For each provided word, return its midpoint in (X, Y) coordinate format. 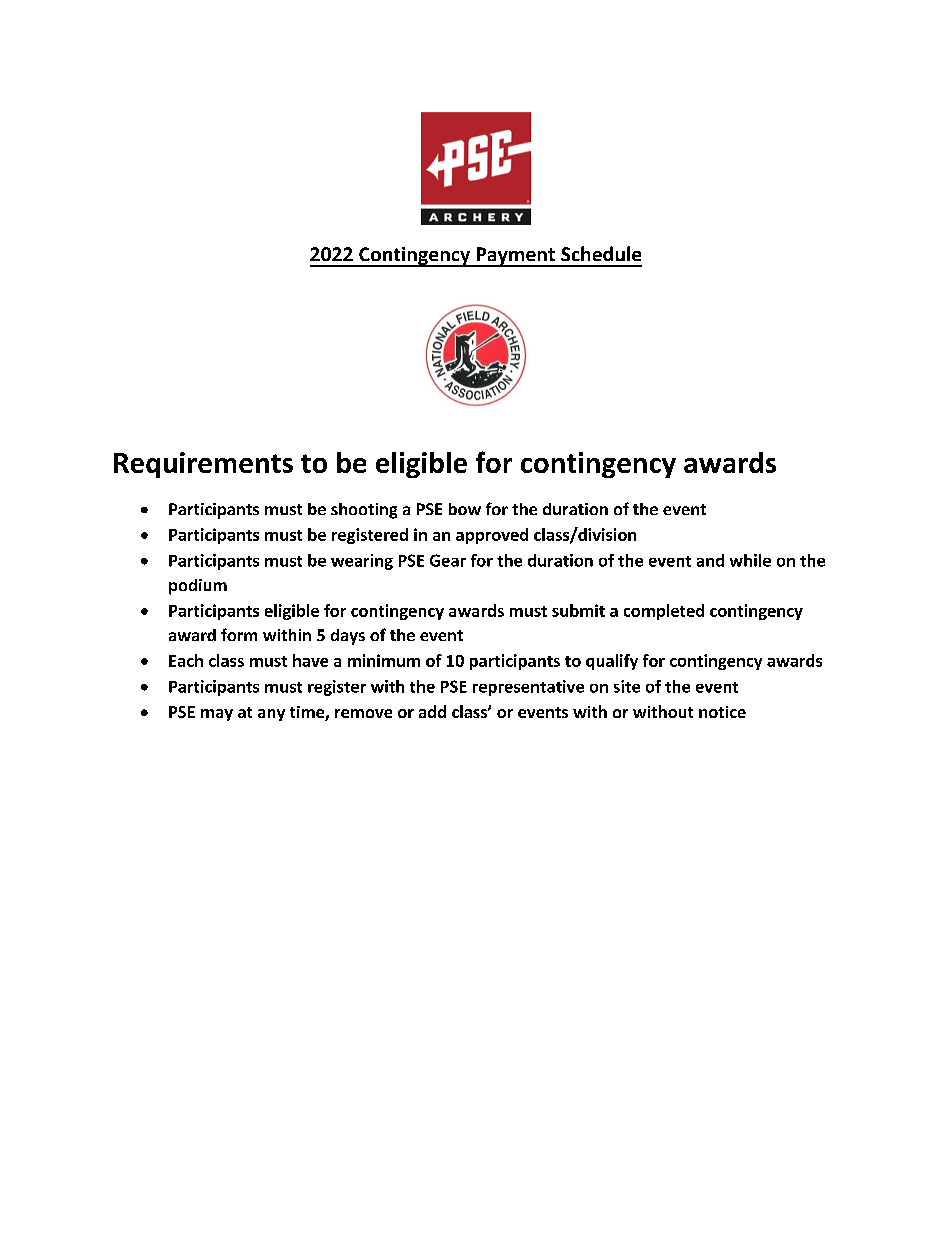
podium (198, 587)
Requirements (203, 465)
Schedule (601, 253)
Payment (515, 257)
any (271, 715)
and (710, 560)
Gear (448, 560)
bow (465, 509)
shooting (364, 511)
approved (492, 536)
